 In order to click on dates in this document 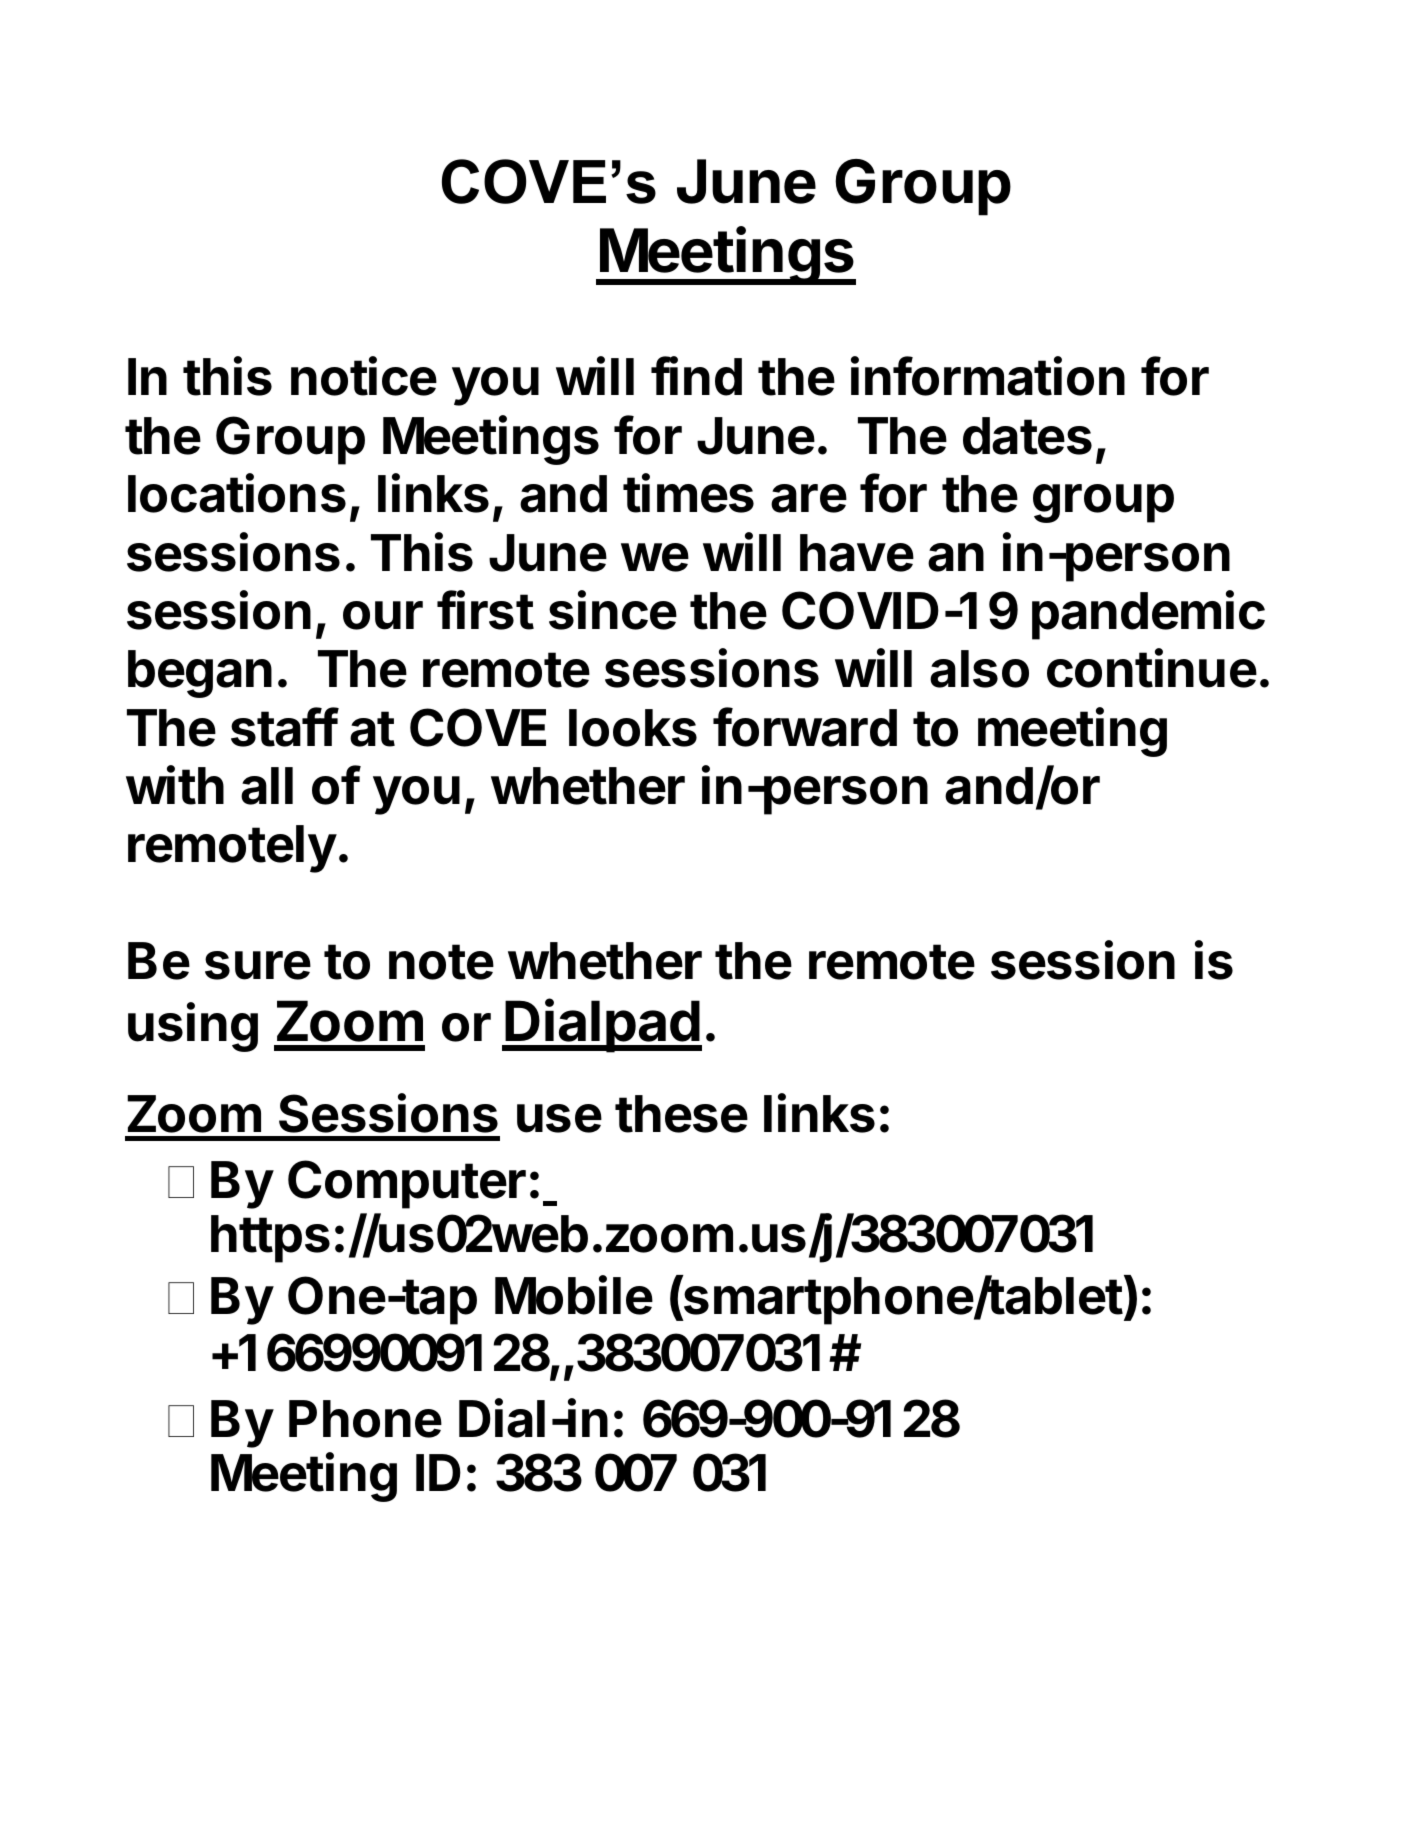, I will do `click(1027, 436)`.
